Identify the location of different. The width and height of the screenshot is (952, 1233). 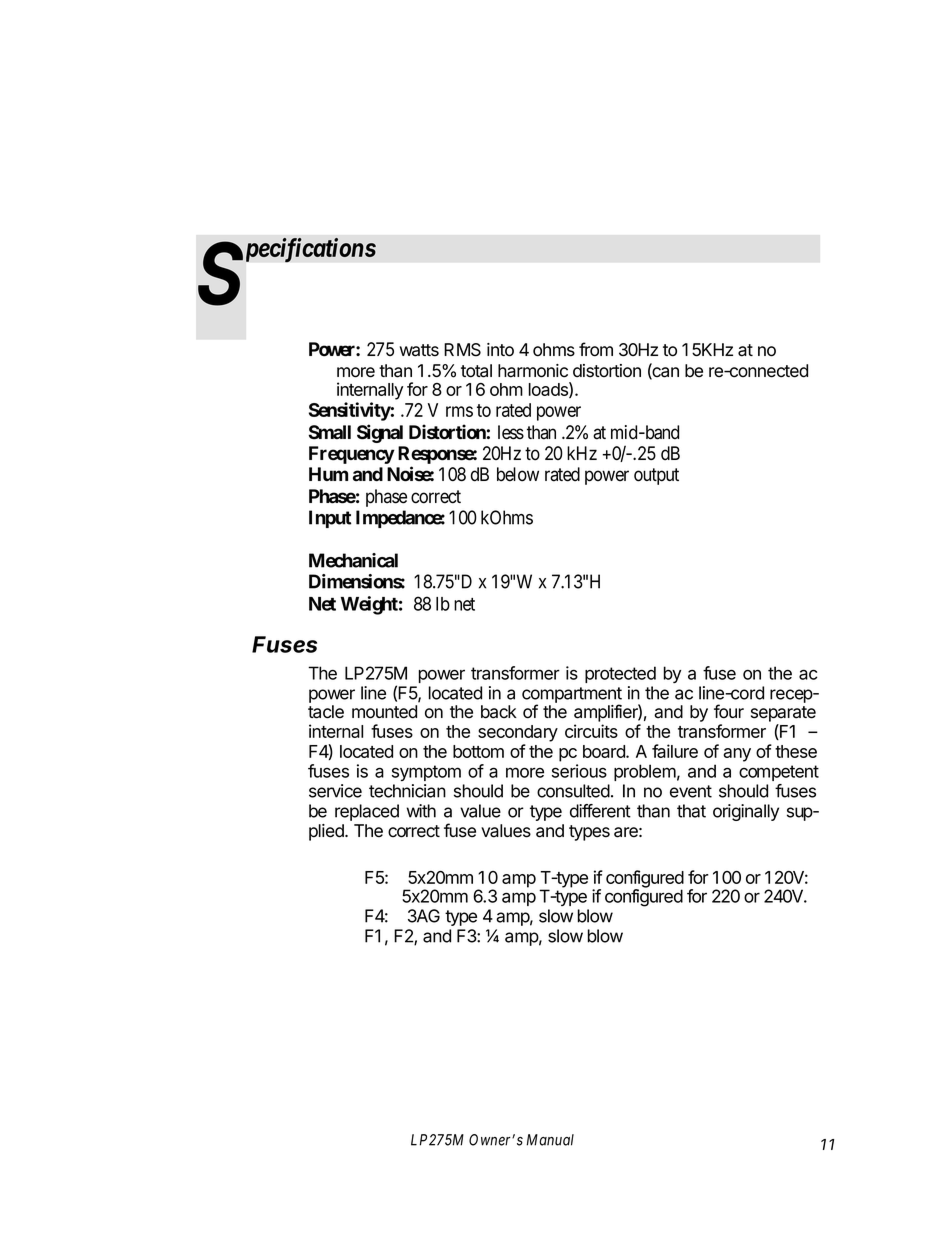
(600, 811).
